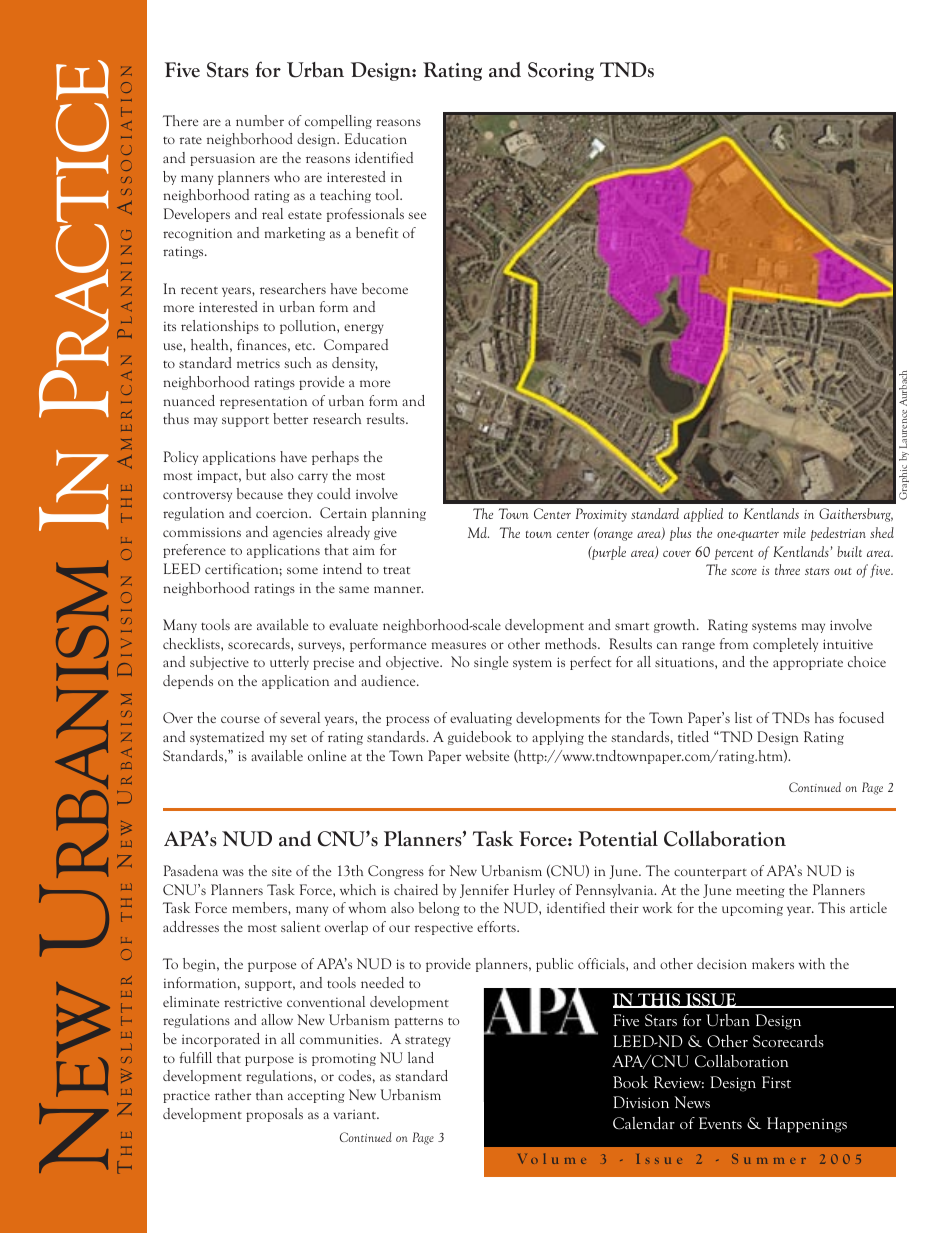  What do you see at coordinates (260, 120) in the screenshot?
I see `number` at bounding box center [260, 120].
